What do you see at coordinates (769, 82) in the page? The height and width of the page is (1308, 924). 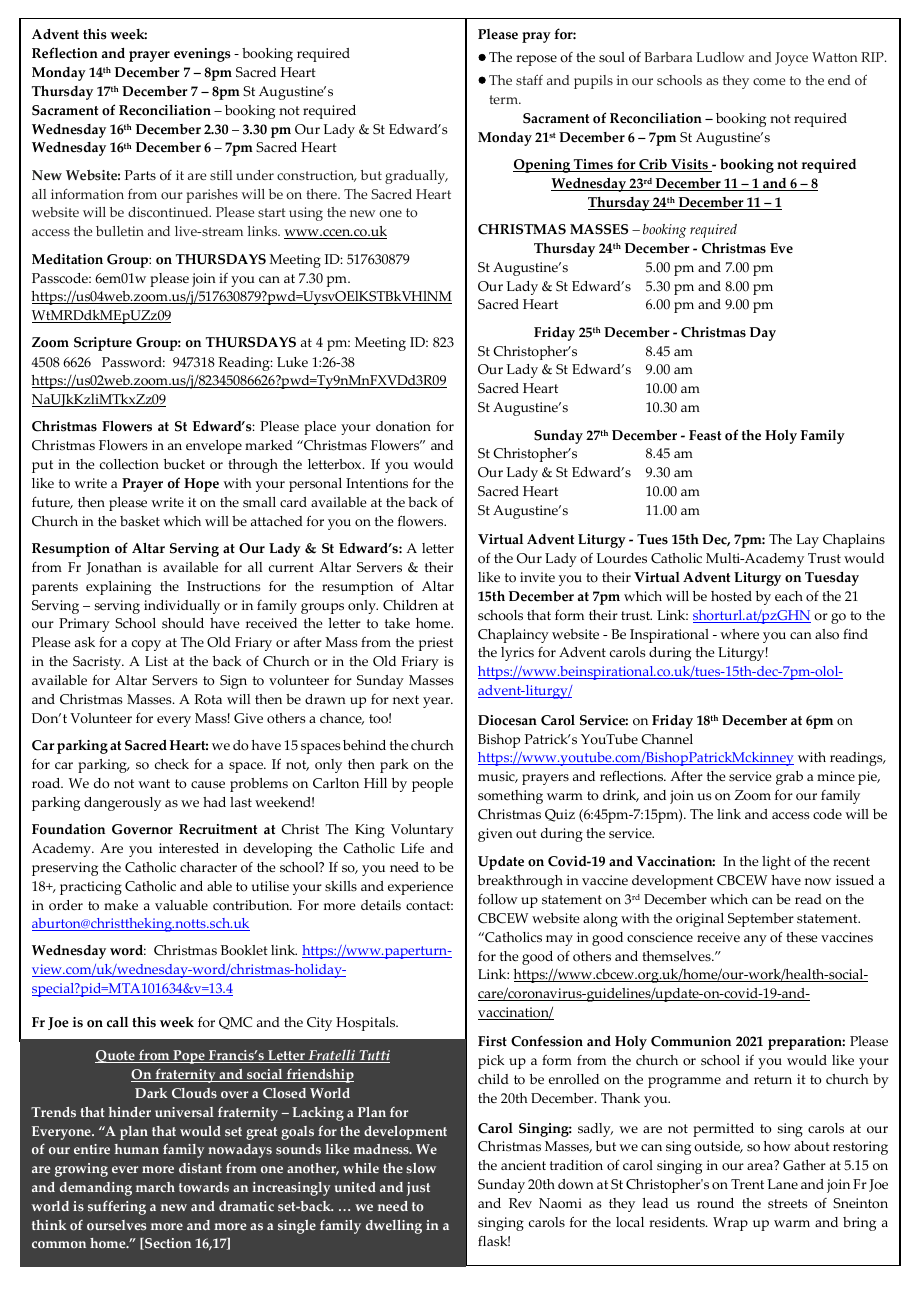 I see `come` at bounding box center [769, 82].
